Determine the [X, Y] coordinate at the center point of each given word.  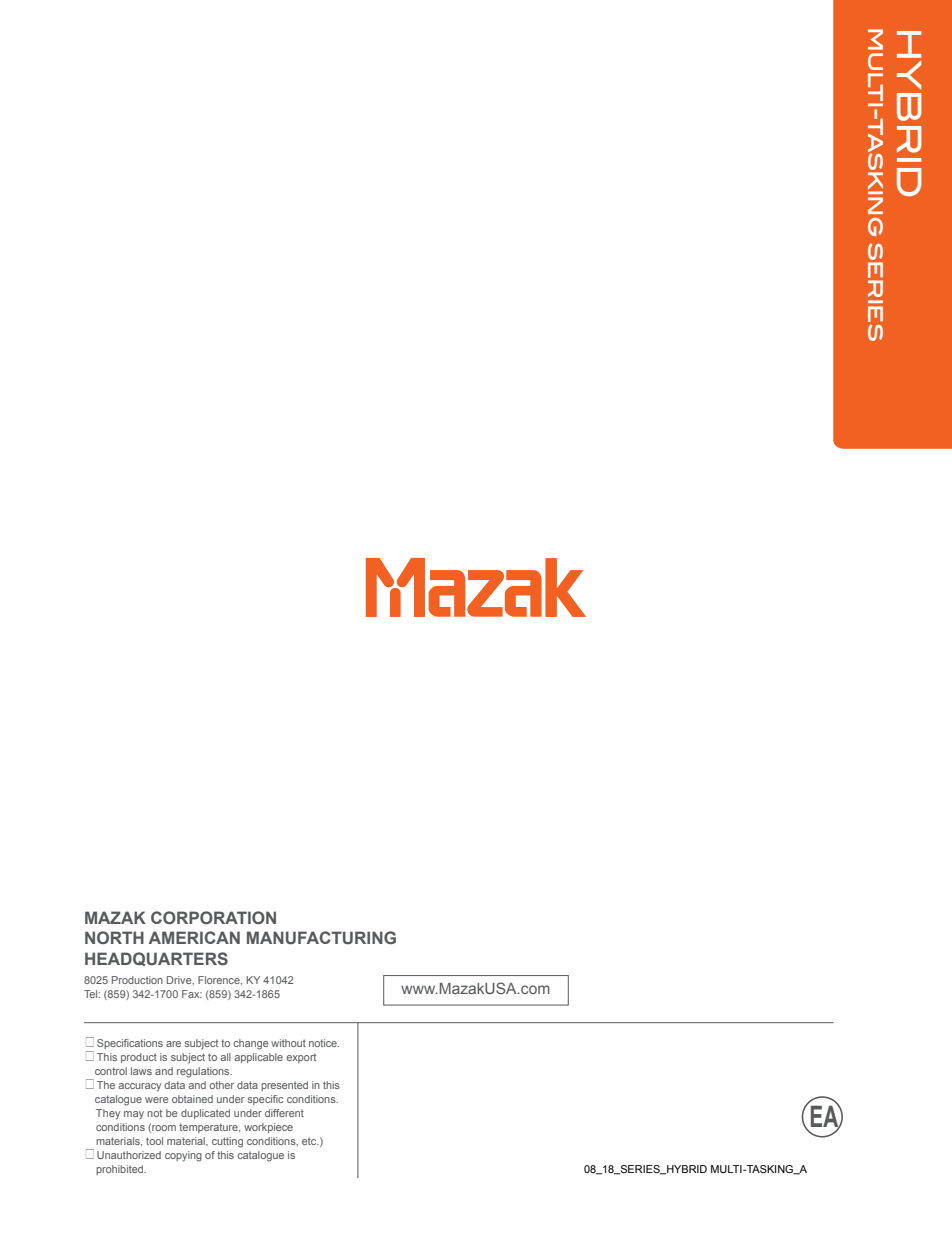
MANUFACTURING [321, 937]
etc [310, 1141]
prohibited [121, 1170]
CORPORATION [213, 917]
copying [183, 1156]
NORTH [114, 937]
